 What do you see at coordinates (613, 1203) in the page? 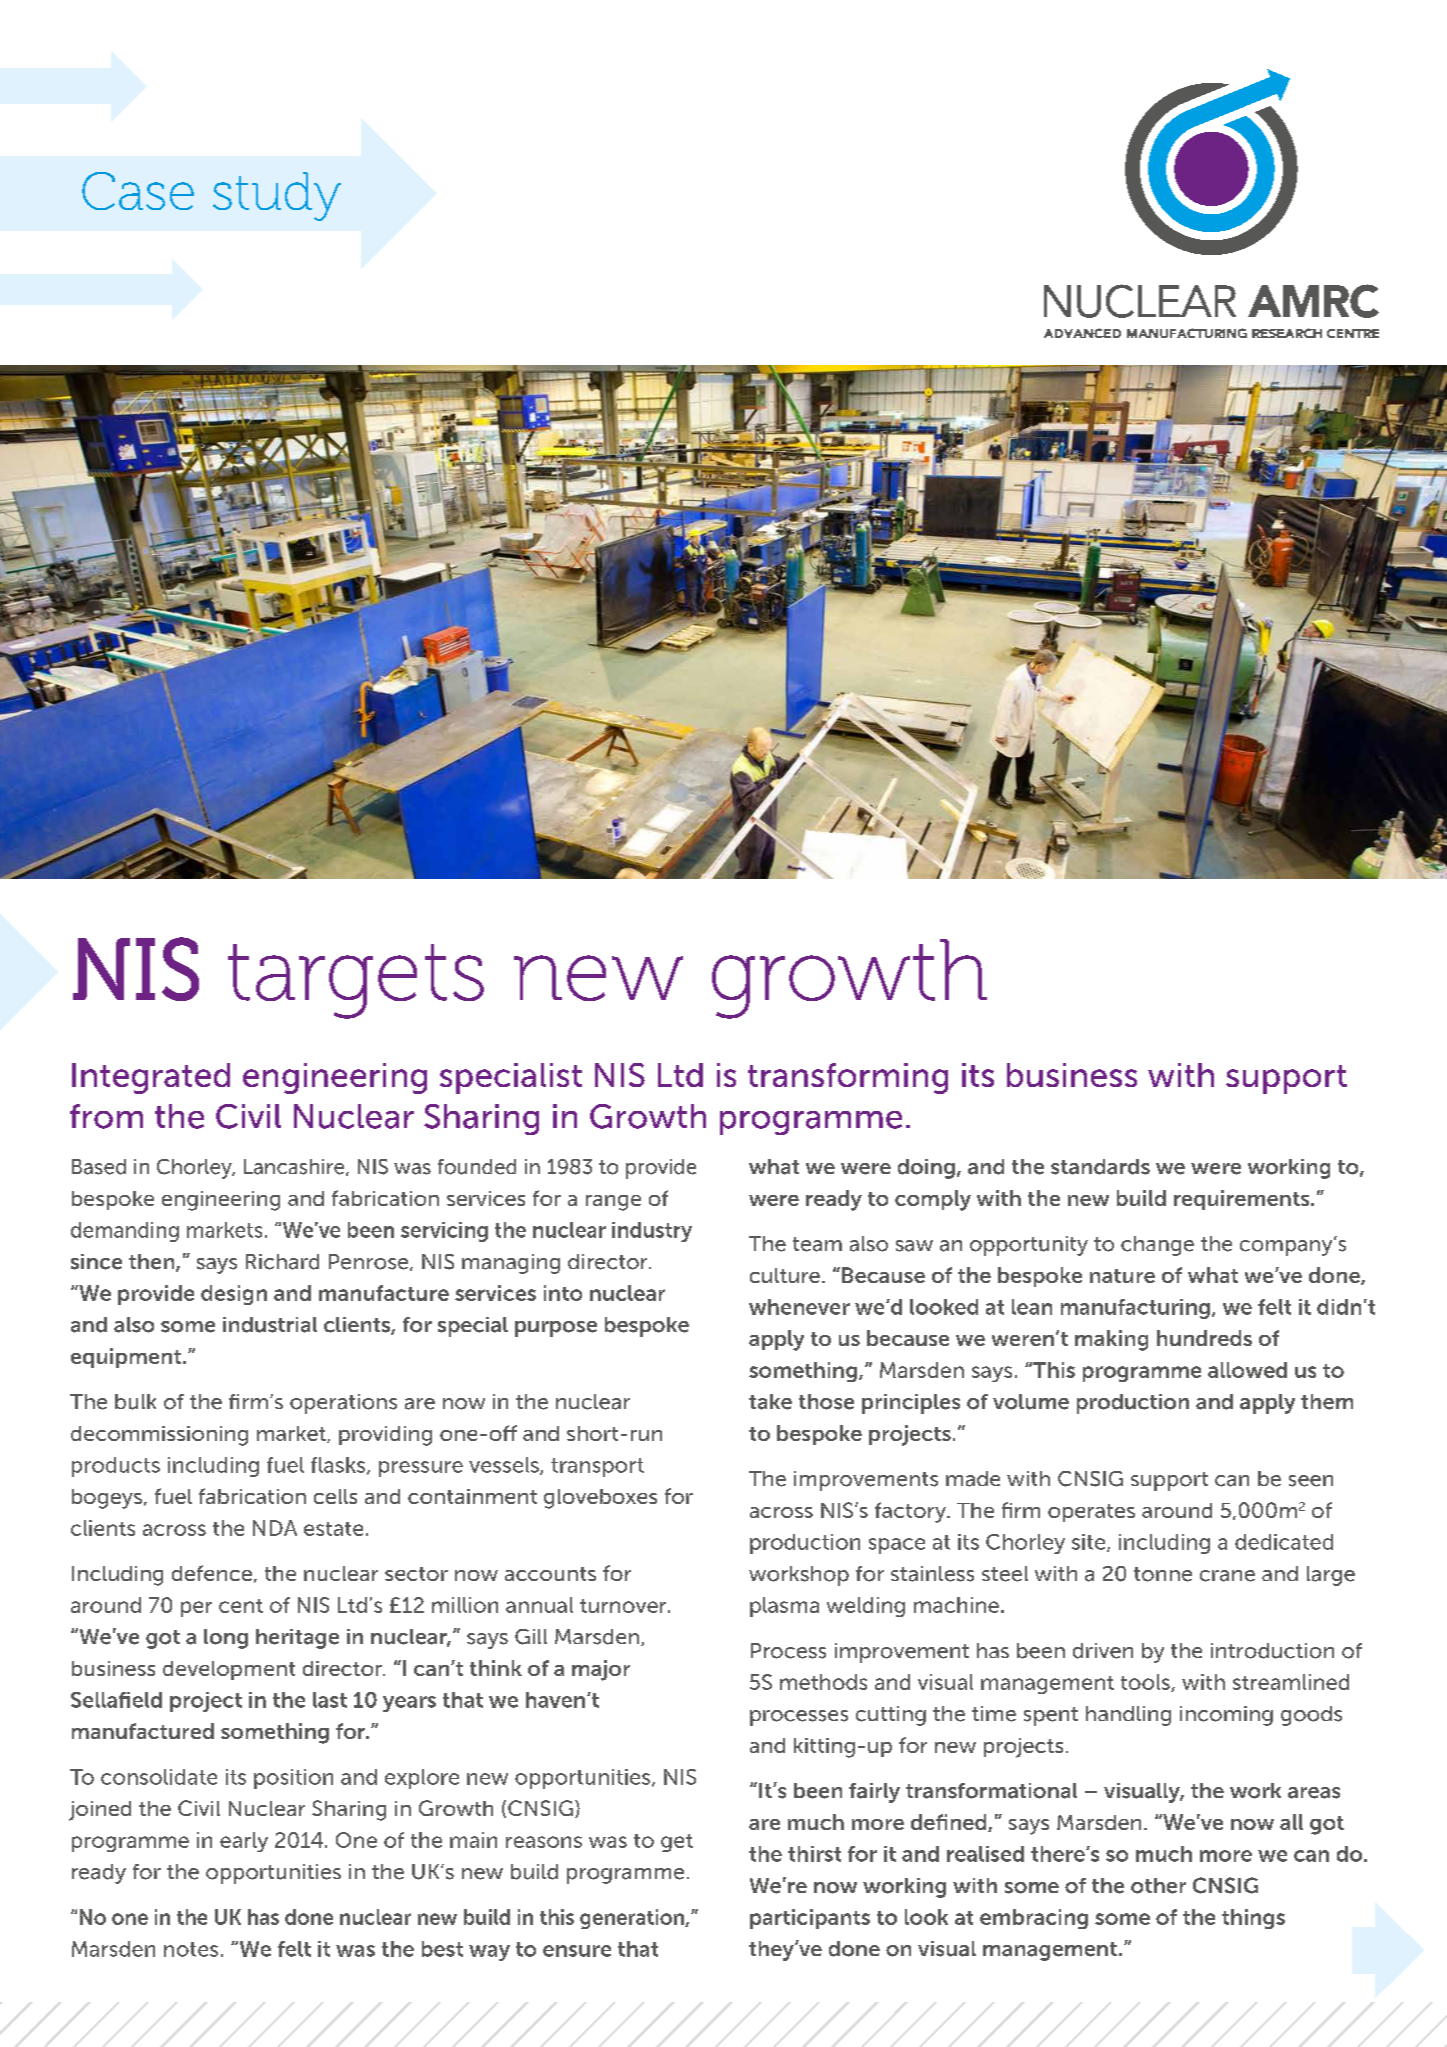
I see `range` at bounding box center [613, 1203].
